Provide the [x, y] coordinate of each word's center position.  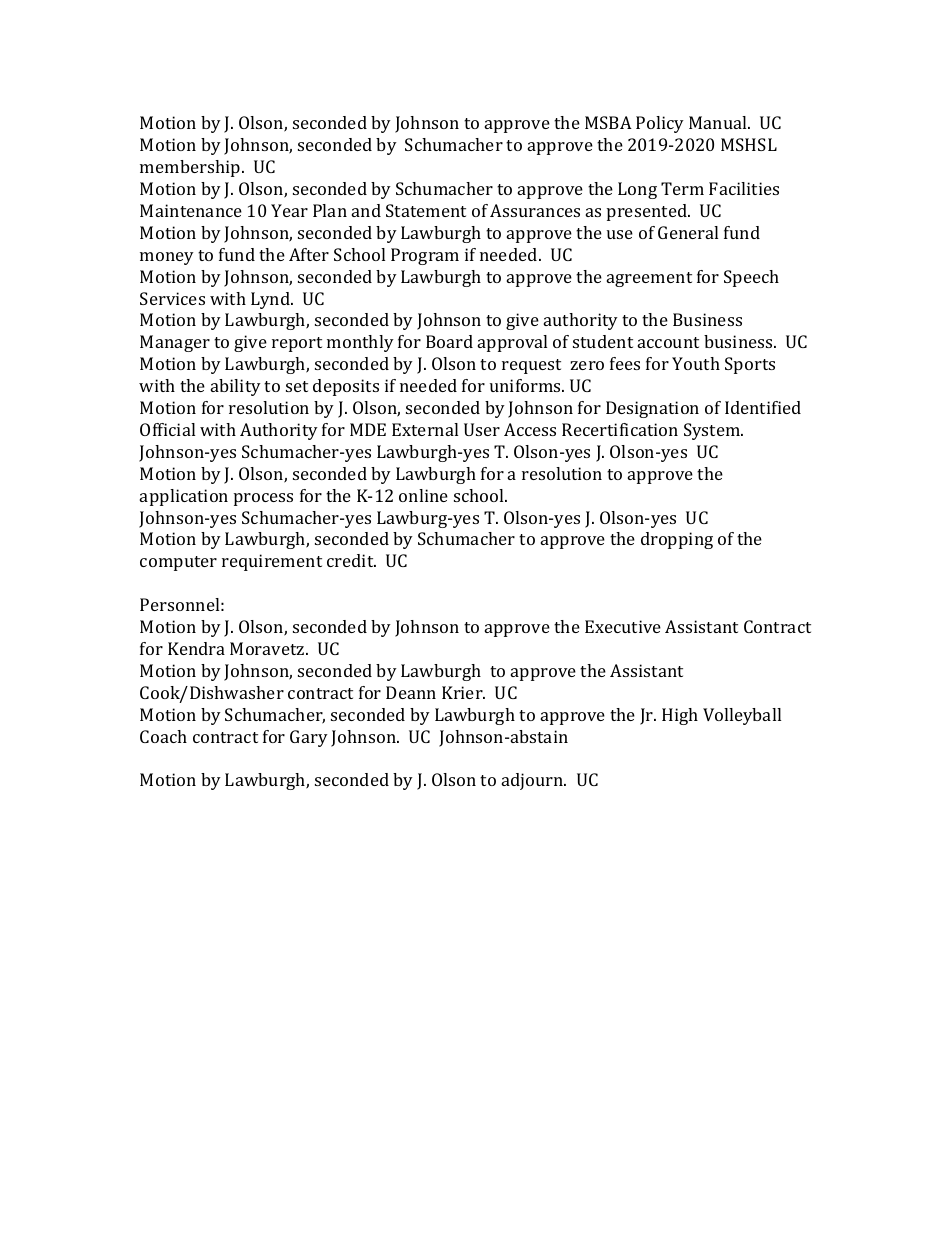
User [482, 429]
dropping [677, 540]
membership [191, 168]
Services [172, 298]
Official [167, 429]
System [713, 431]
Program [425, 256]
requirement [272, 562]
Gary [309, 738]
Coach [163, 736]
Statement [426, 210]
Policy [660, 124]
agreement [649, 279]
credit [351, 560]
